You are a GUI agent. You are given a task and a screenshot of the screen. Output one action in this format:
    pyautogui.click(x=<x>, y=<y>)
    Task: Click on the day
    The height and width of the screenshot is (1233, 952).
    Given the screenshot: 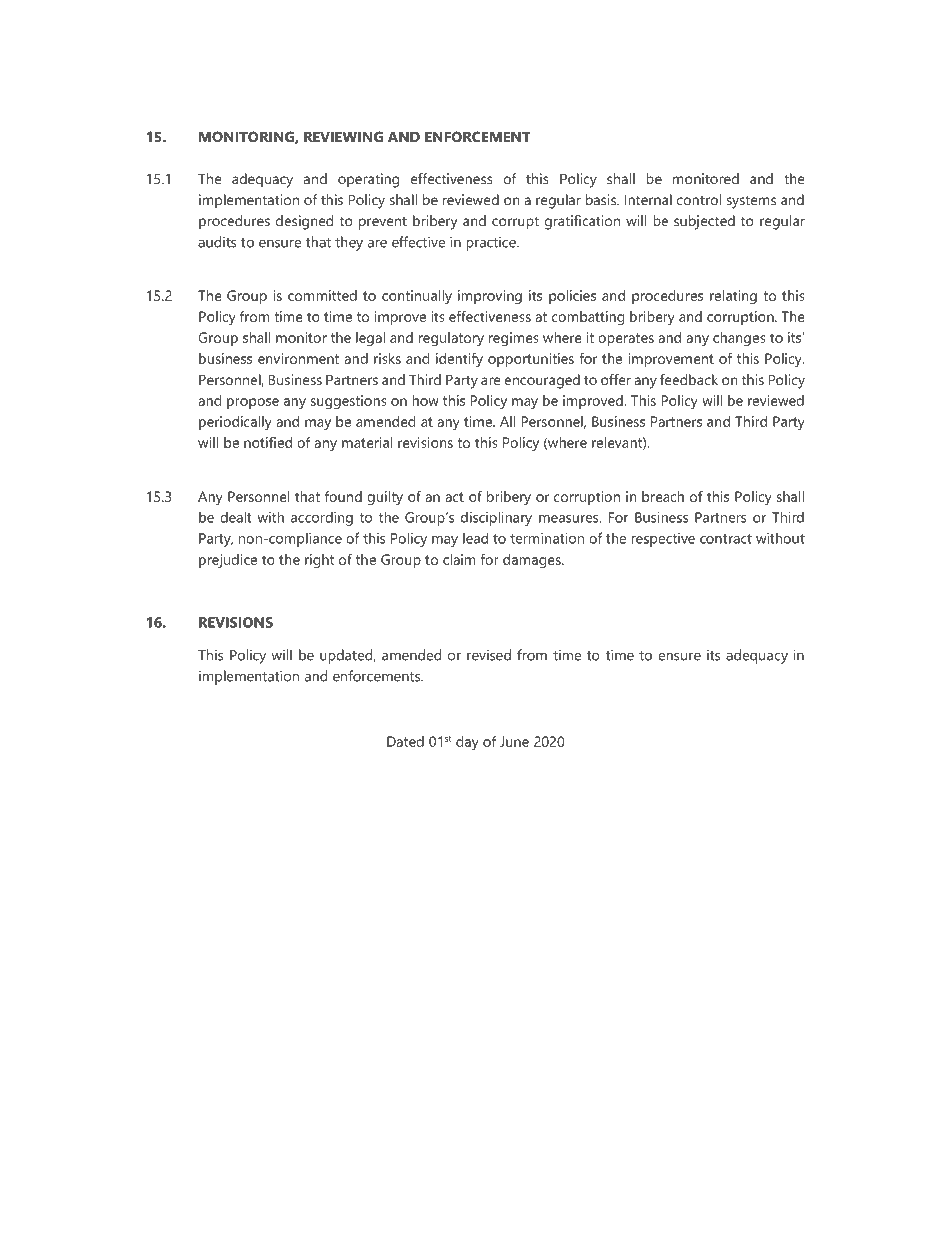 What is the action you would take?
    pyautogui.click(x=467, y=743)
